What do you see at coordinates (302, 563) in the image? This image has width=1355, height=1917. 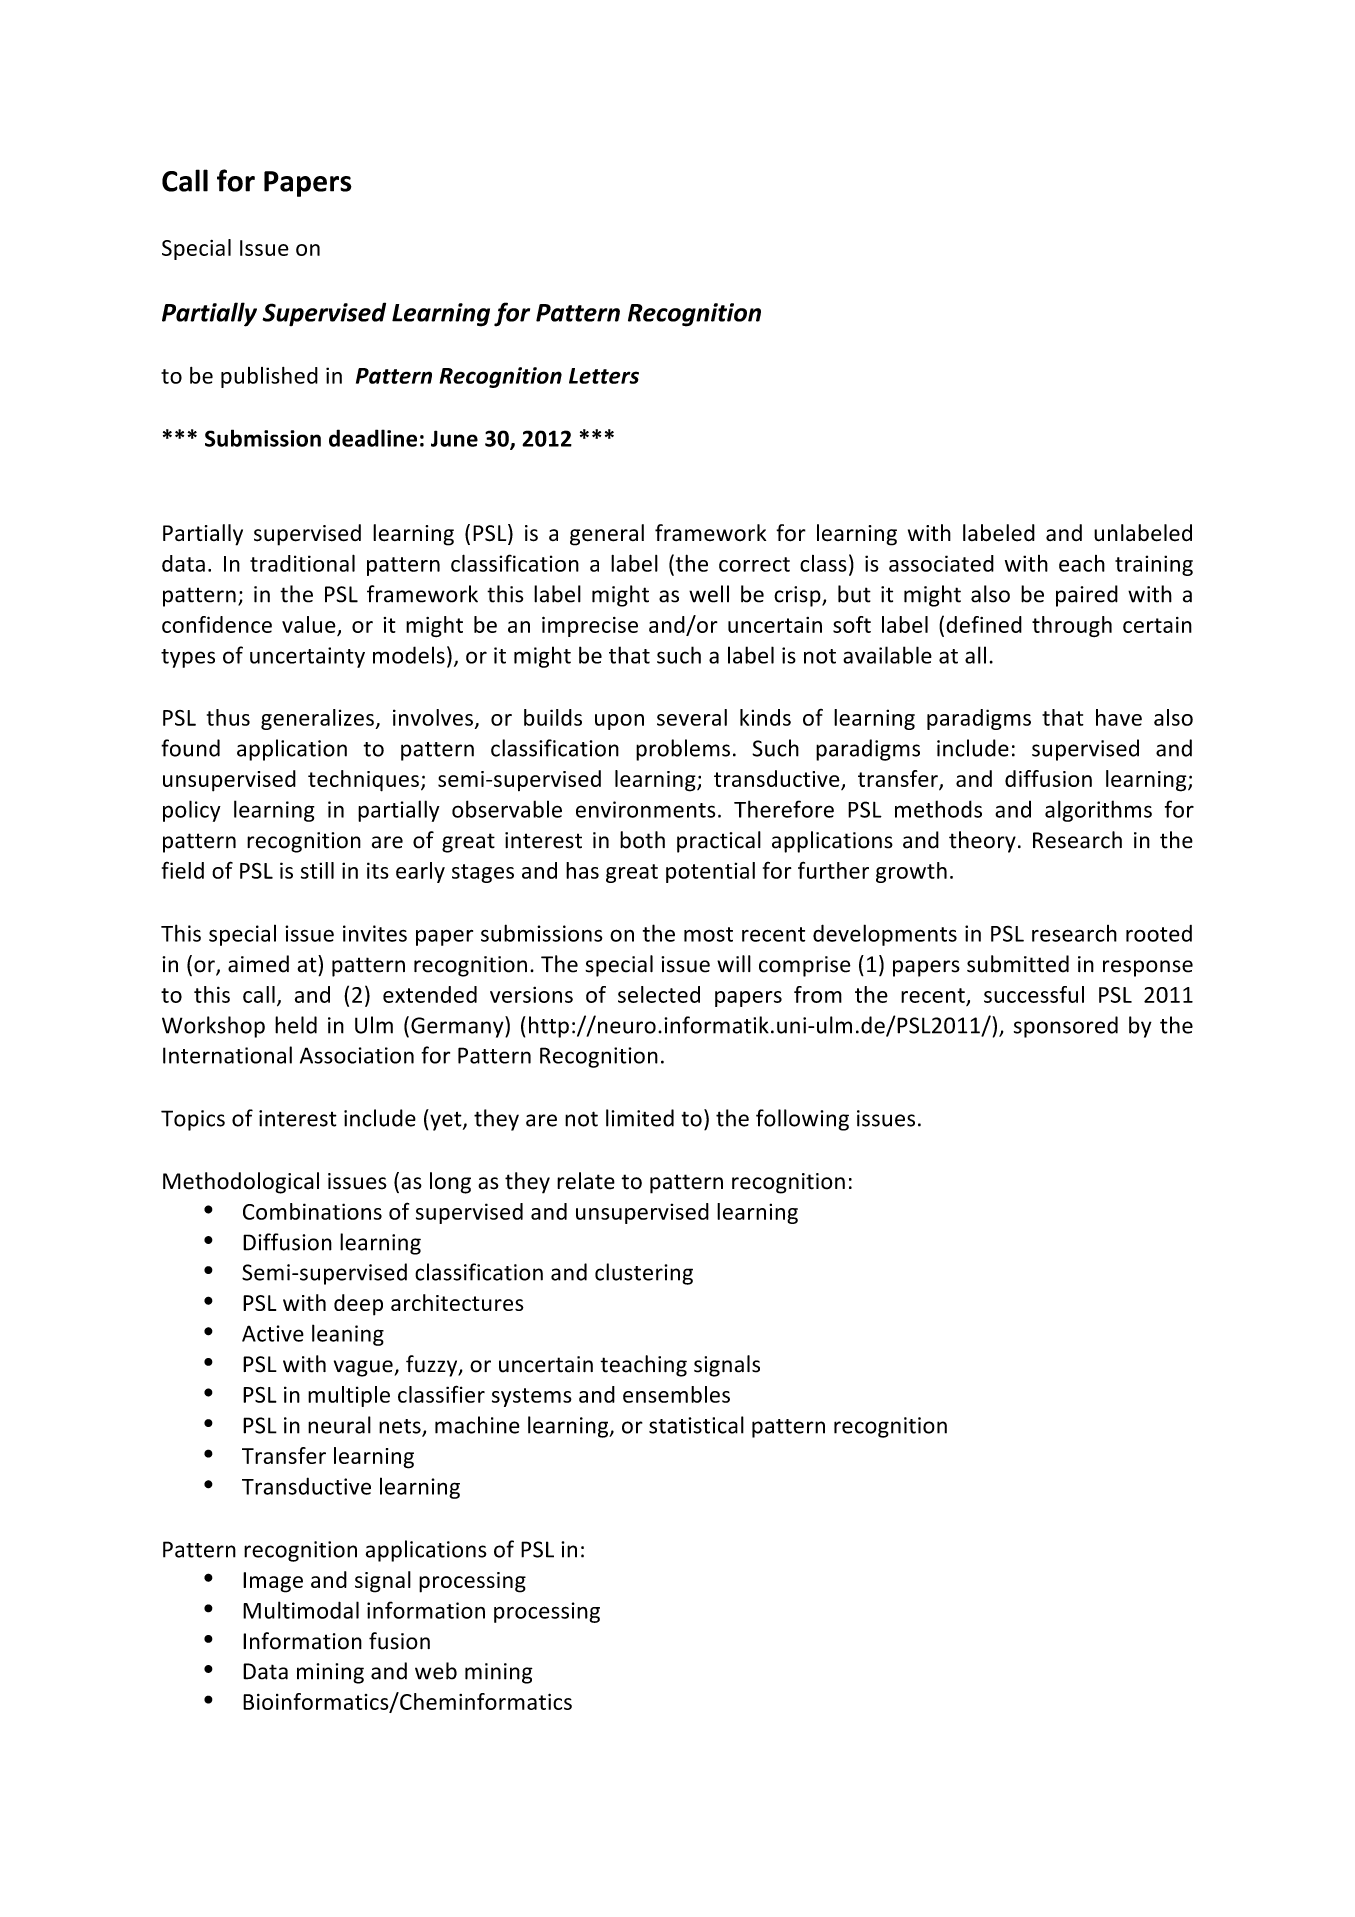 I see `traditional` at bounding box center [302, 563].
